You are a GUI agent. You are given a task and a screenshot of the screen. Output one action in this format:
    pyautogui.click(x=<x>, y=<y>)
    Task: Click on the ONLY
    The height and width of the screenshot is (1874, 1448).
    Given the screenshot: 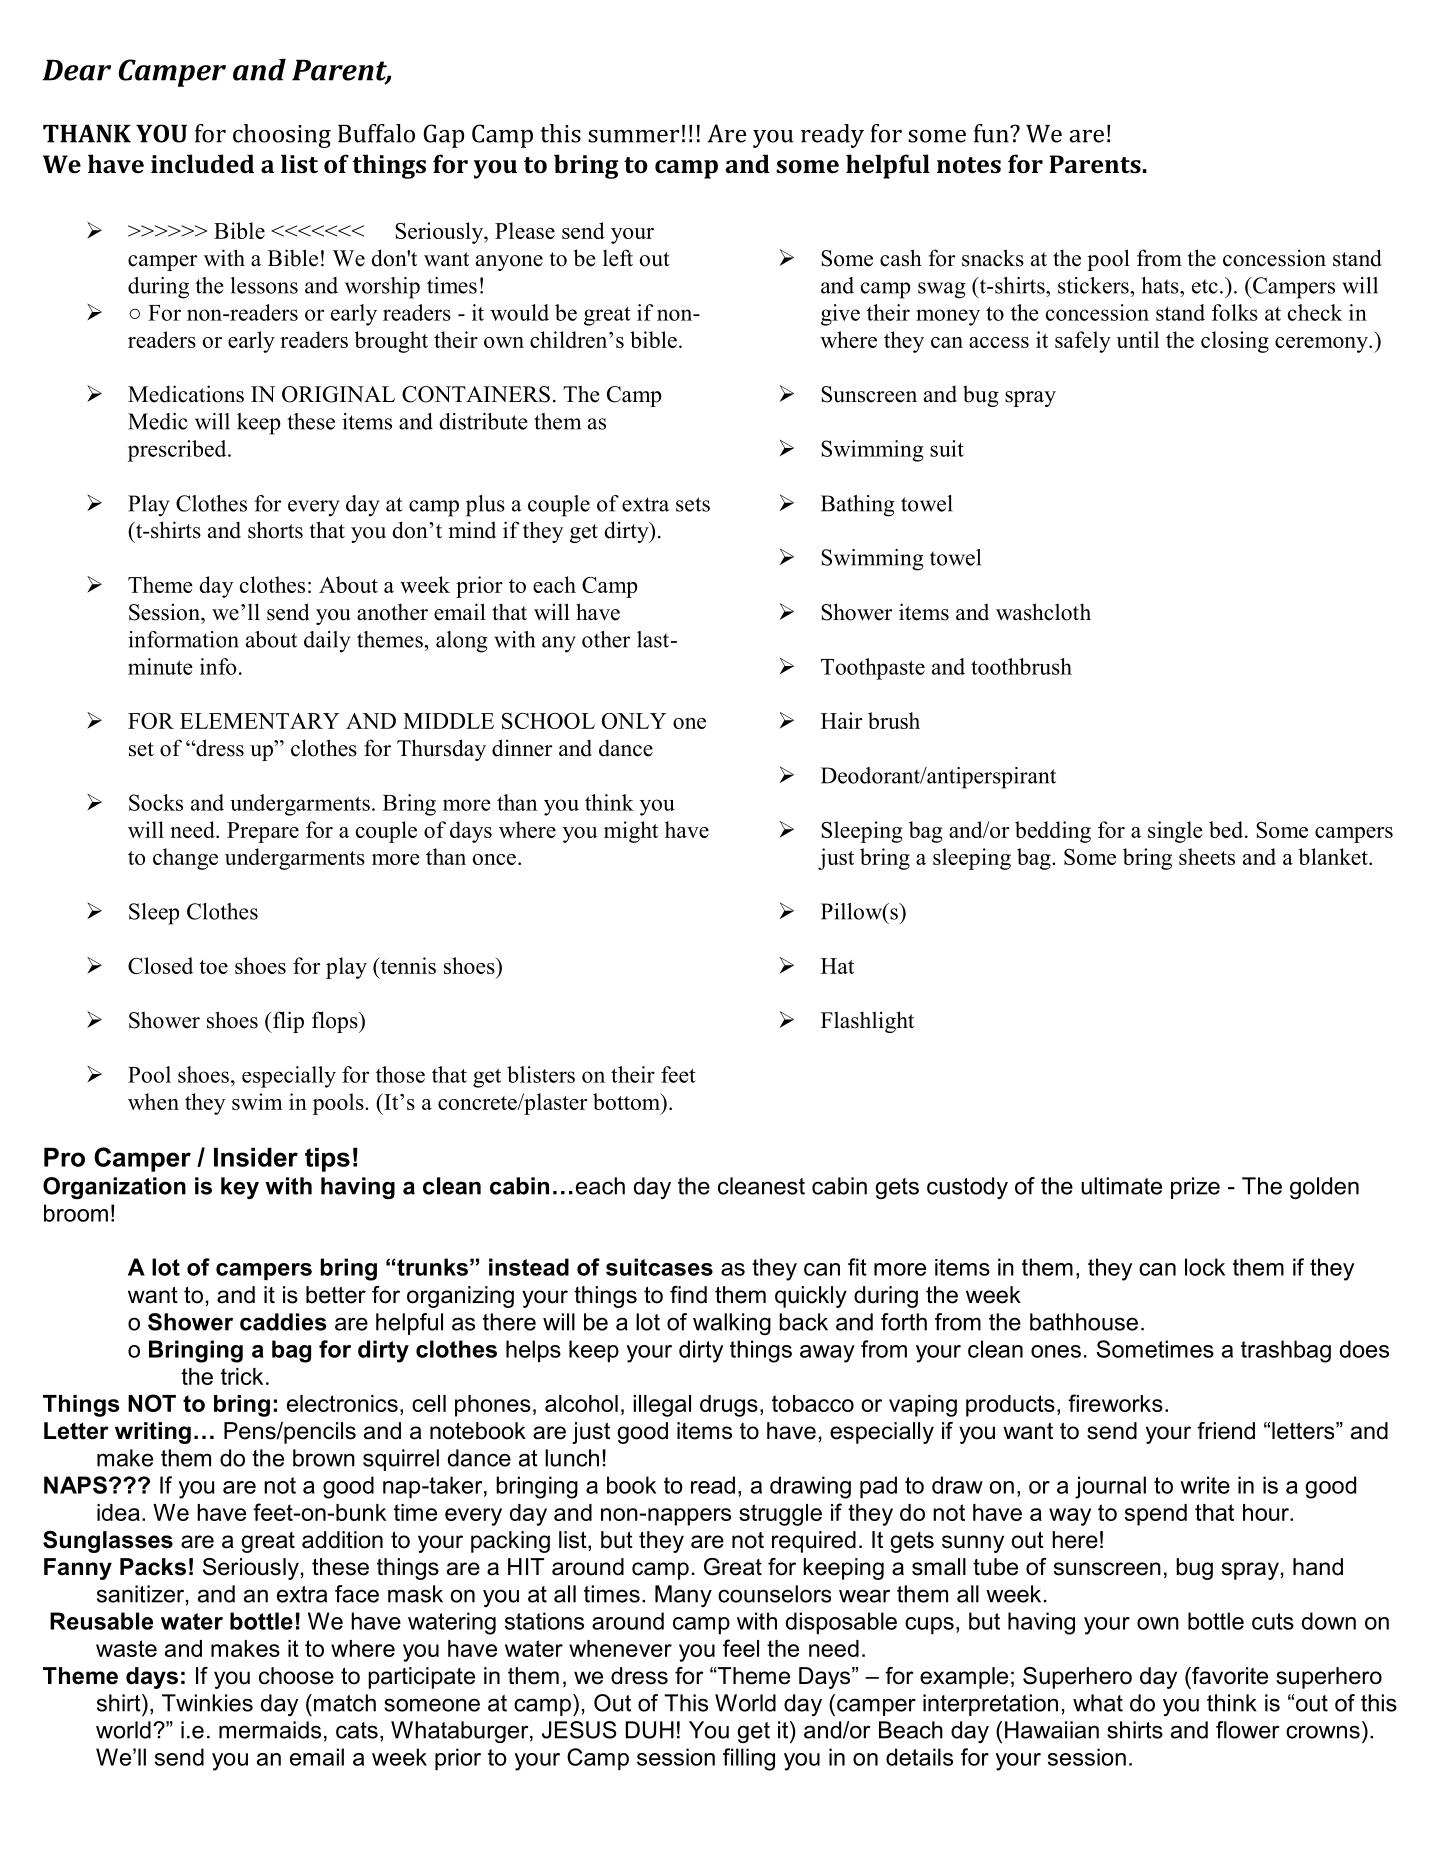 What is the action you would take?
    pyautogui.click(x=634, y=721)
